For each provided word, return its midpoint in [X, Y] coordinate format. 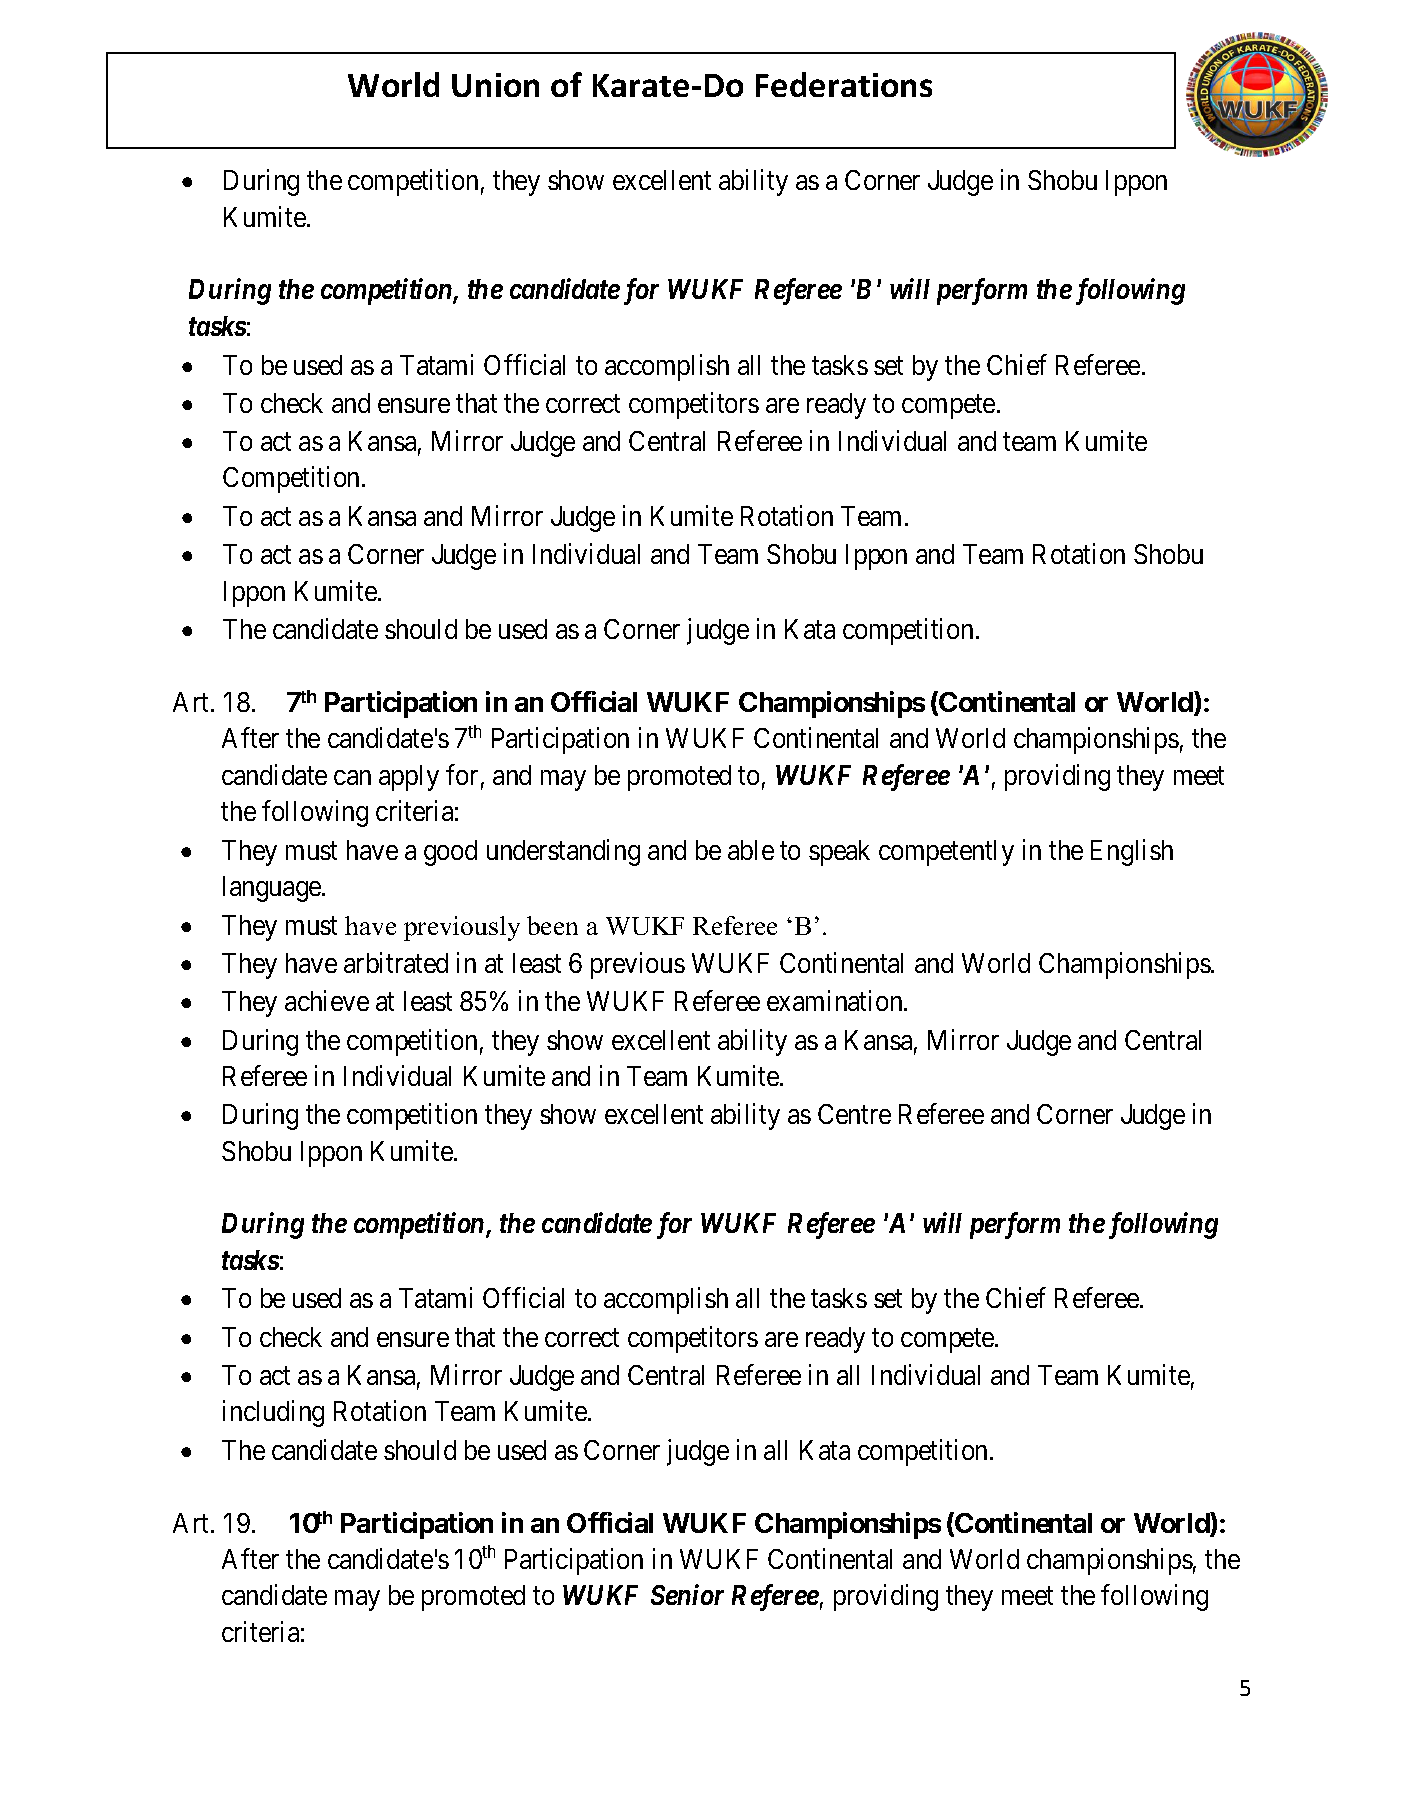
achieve [327, 1000]
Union [495, 85]
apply [409, 778]
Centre [854, 1114]
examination [836, 1000]
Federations [844, 84]
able [751, 850]
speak [839, 853]
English [1132, 852]
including [273, 1414]
